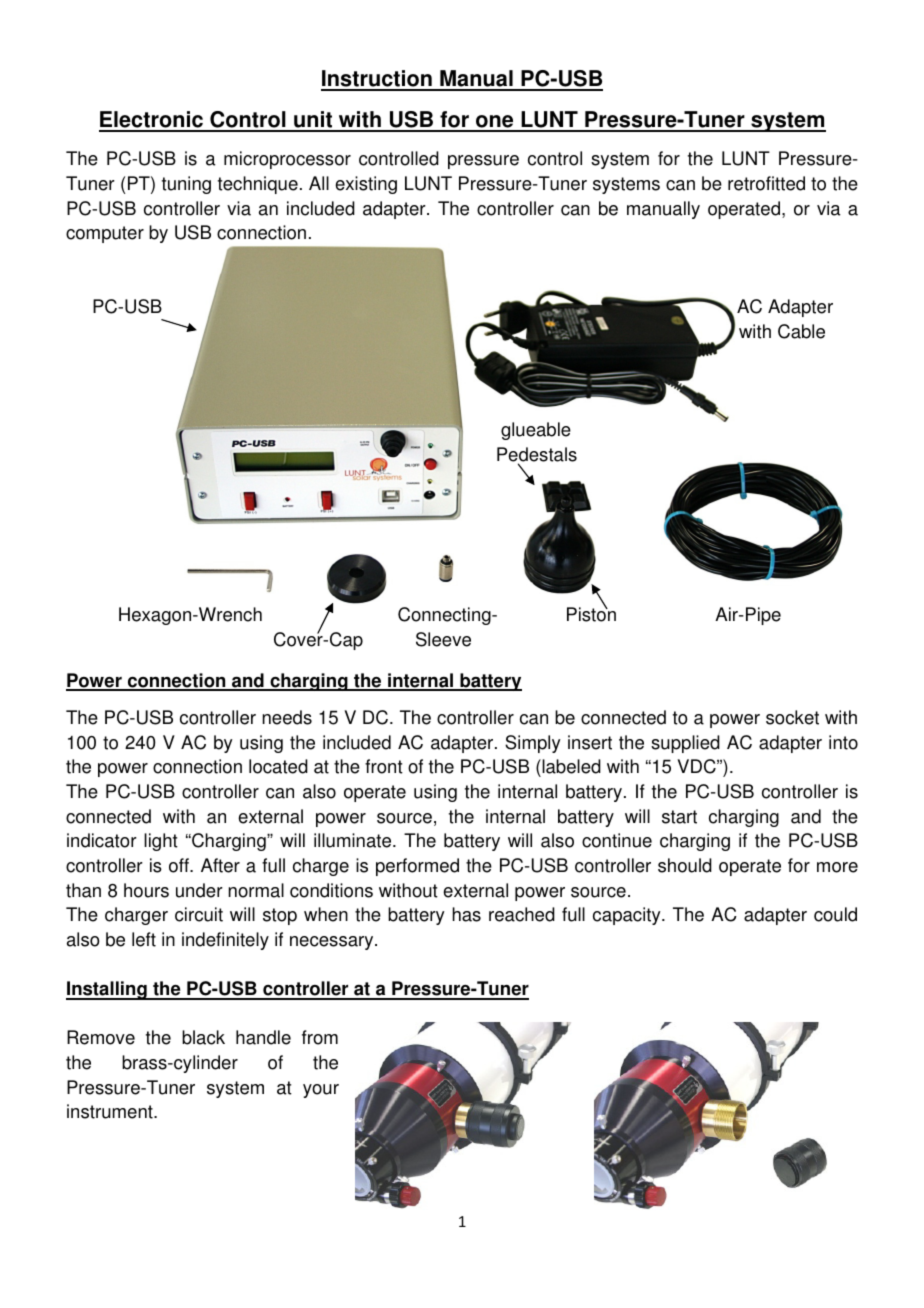  Describe the element at coordinates (835, 914) in the screenshot. I see `could` at that location.
